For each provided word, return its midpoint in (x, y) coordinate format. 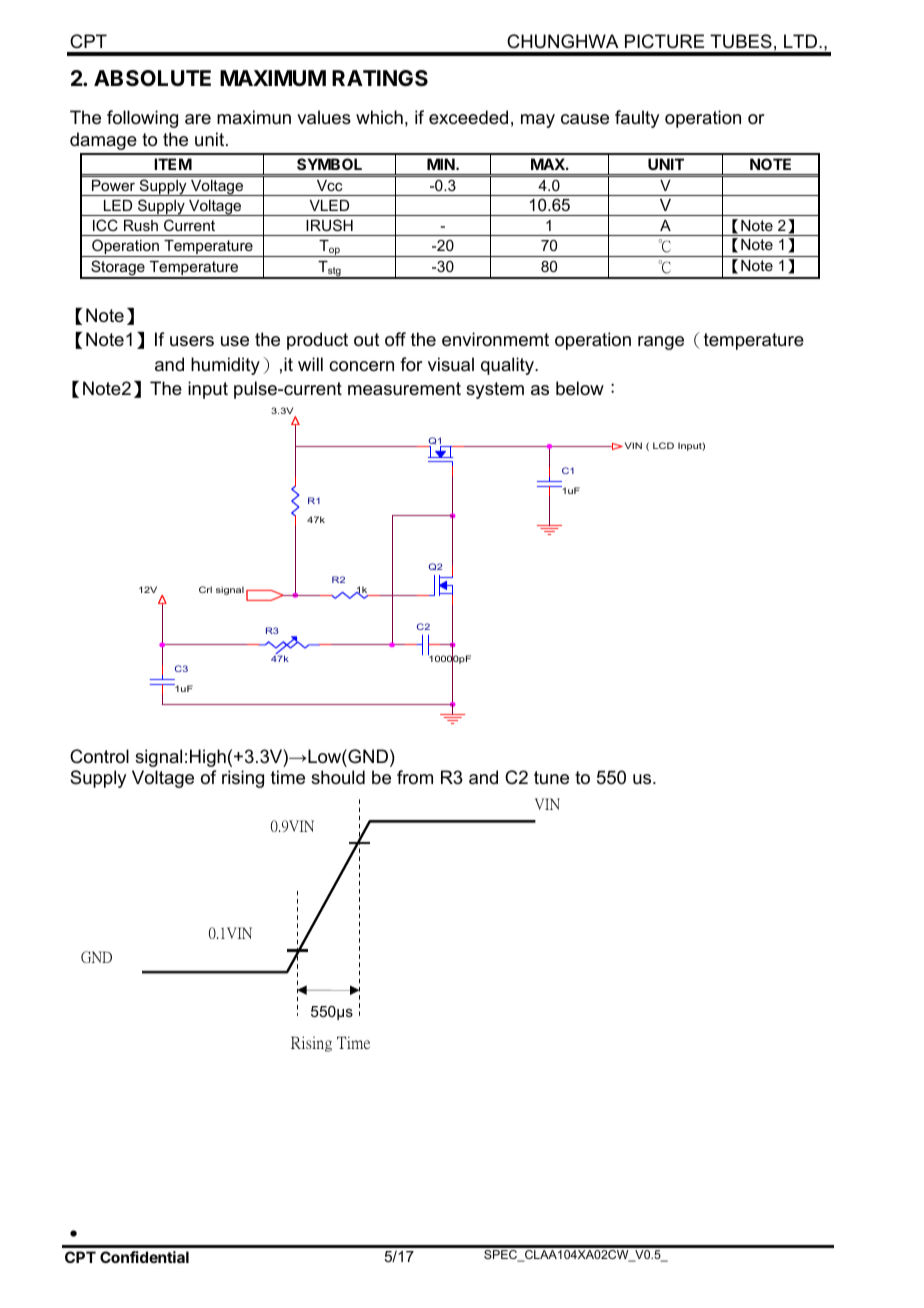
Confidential (144, 1257)
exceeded (468, 117)
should (338, 777)
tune (551, 778)
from (415, 777)
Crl (205, 589)
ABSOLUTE (152, 78)
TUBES (741, 41)
